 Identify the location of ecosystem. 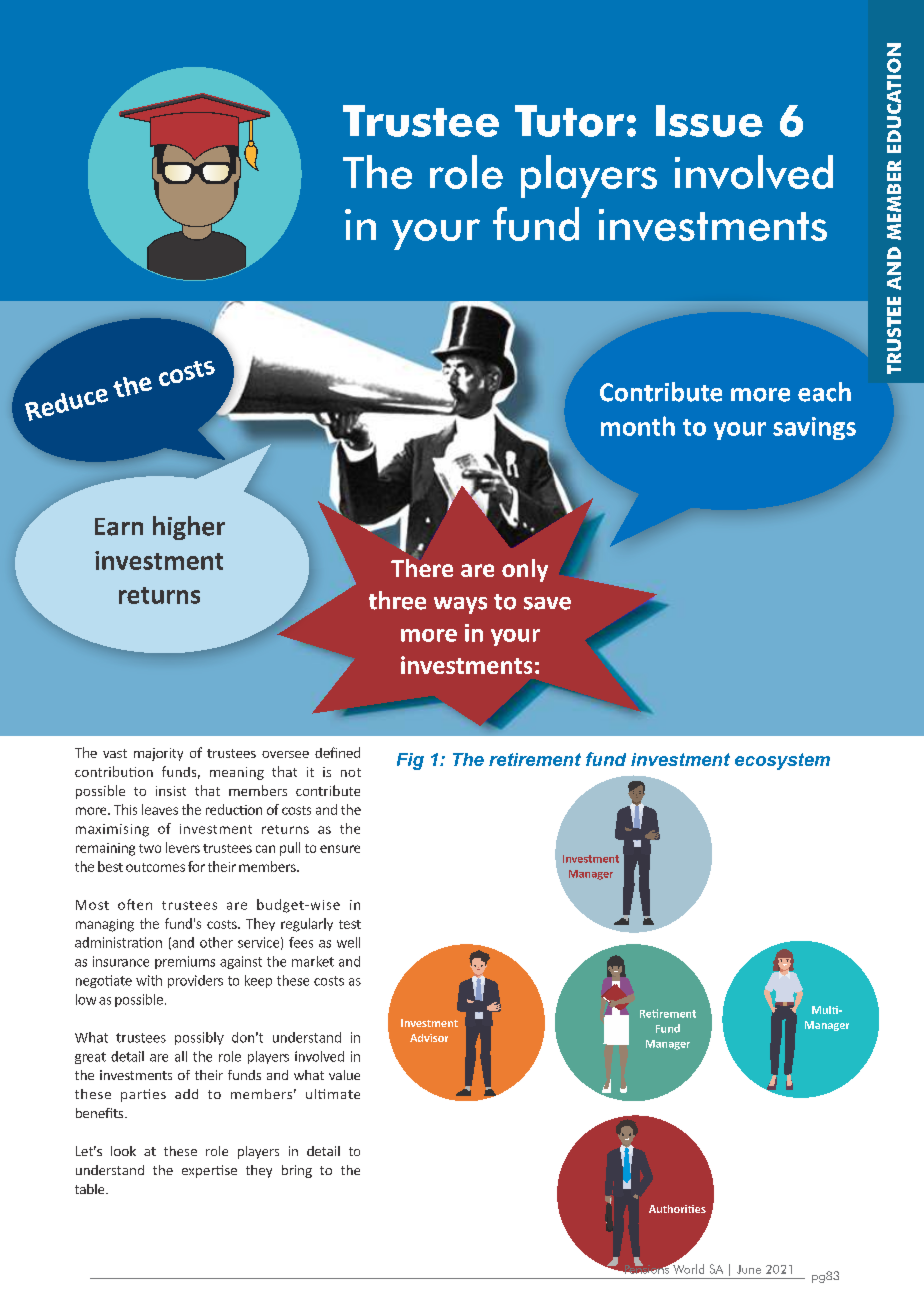
(782, 761).
